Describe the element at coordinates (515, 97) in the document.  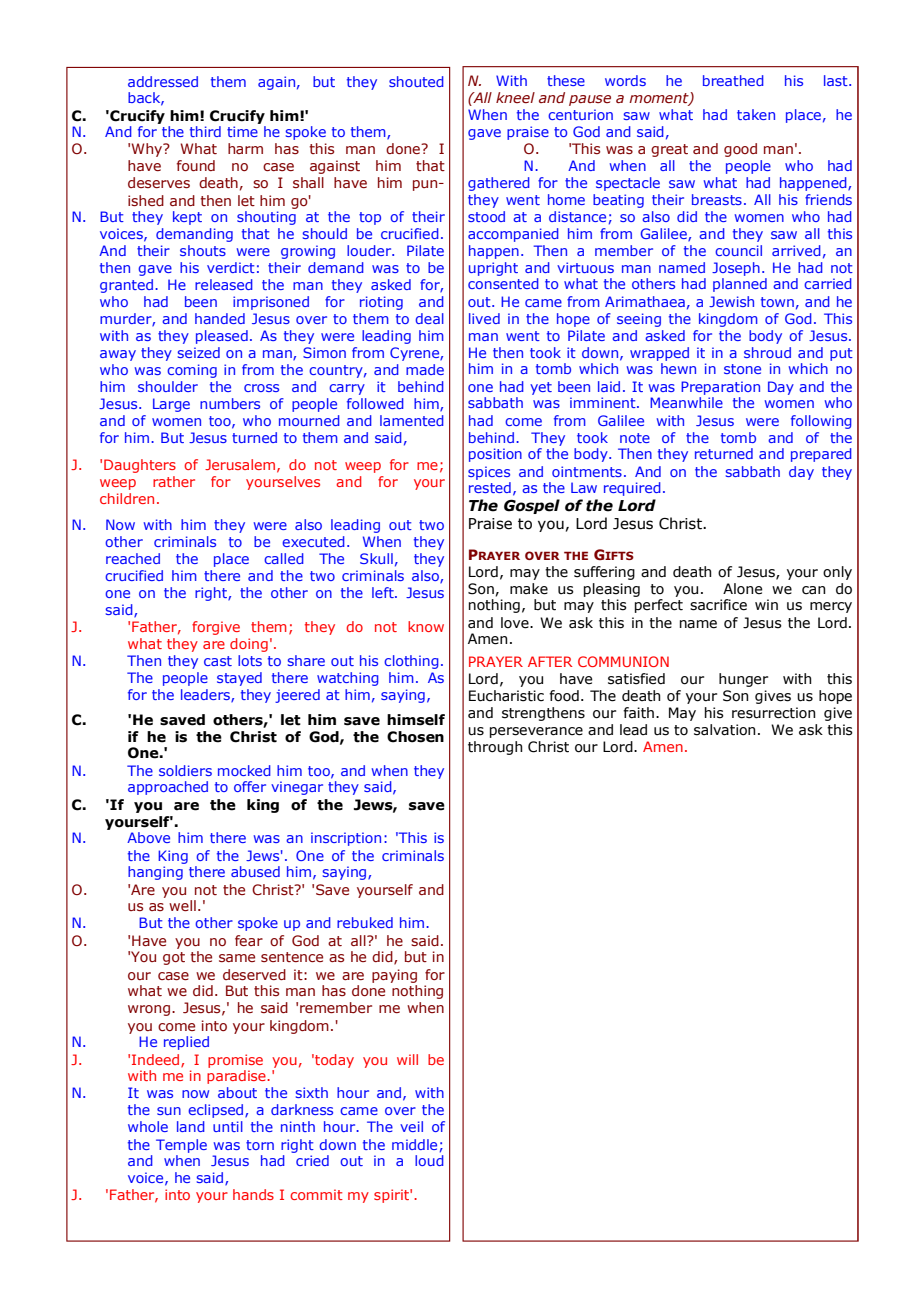
I see `kneel` at that location.
